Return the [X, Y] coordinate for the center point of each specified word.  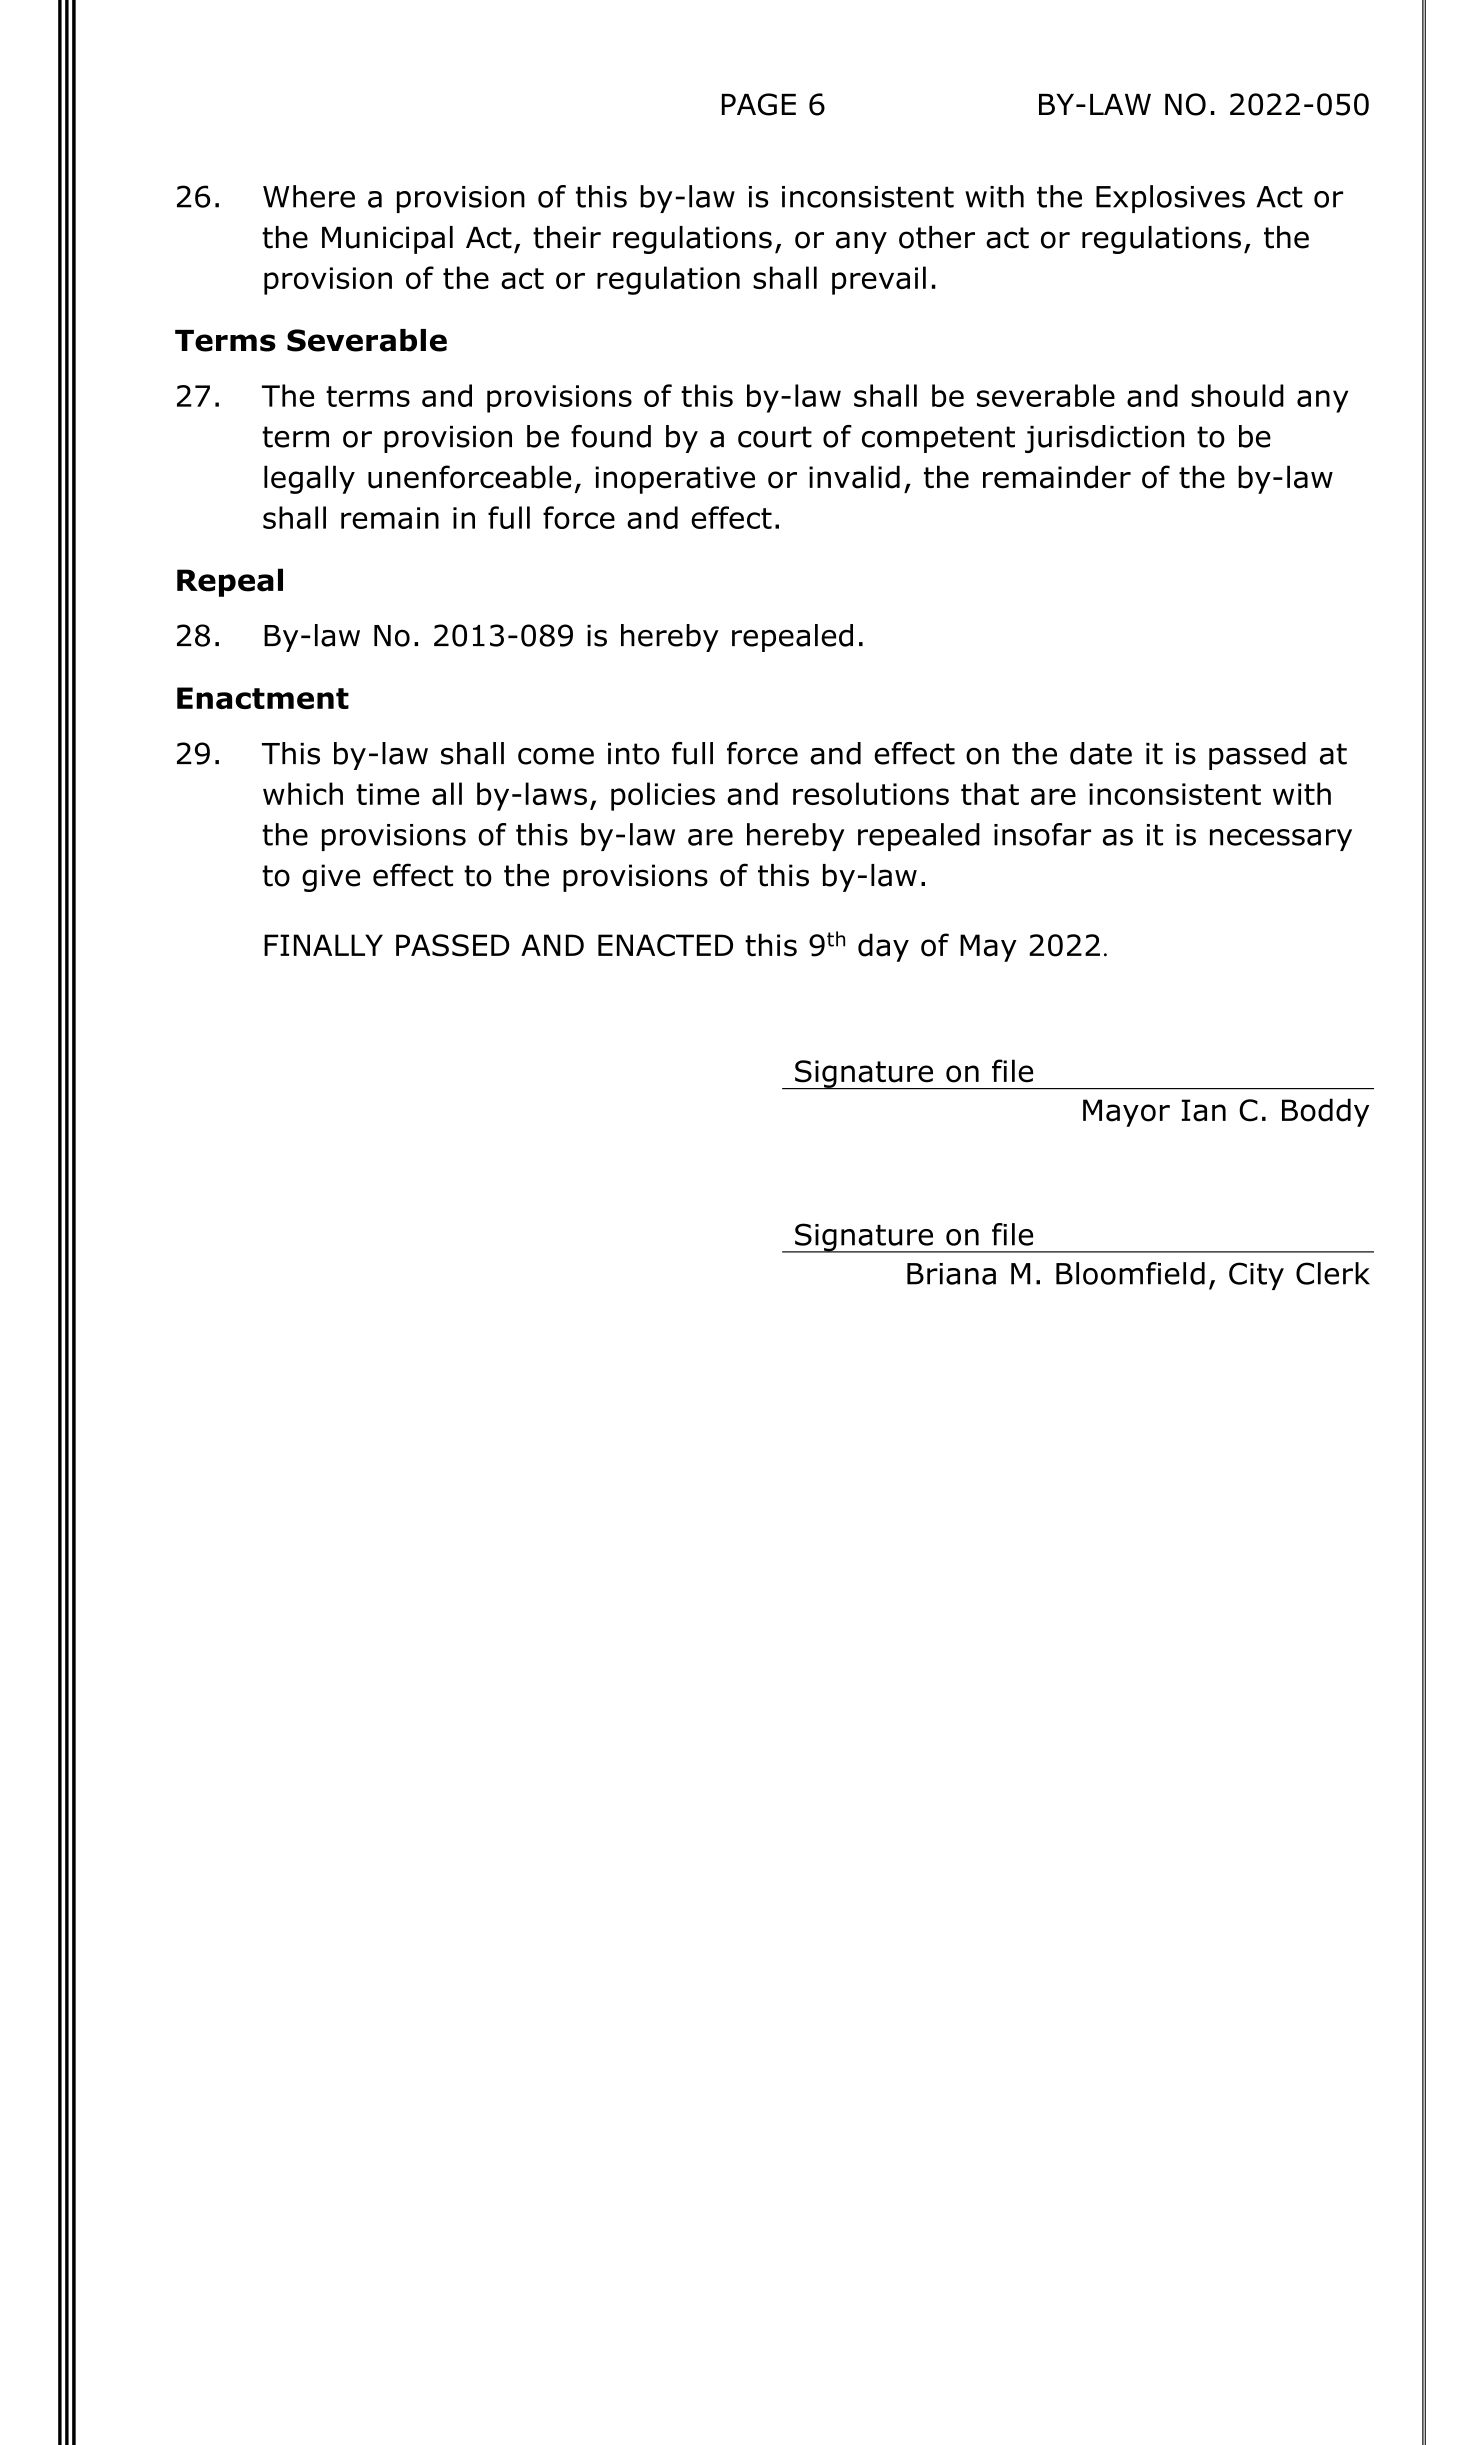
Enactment [263, 698]
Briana [951, 1274]
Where [309, 196]
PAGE [759, 104]
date [1101, 753]
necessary [1281, 840]
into [634, 754]
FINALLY [323, 945]
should [1237, 395]
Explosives [1170, 199]
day [883, 947]
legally [309, 479]
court [775, 437]
